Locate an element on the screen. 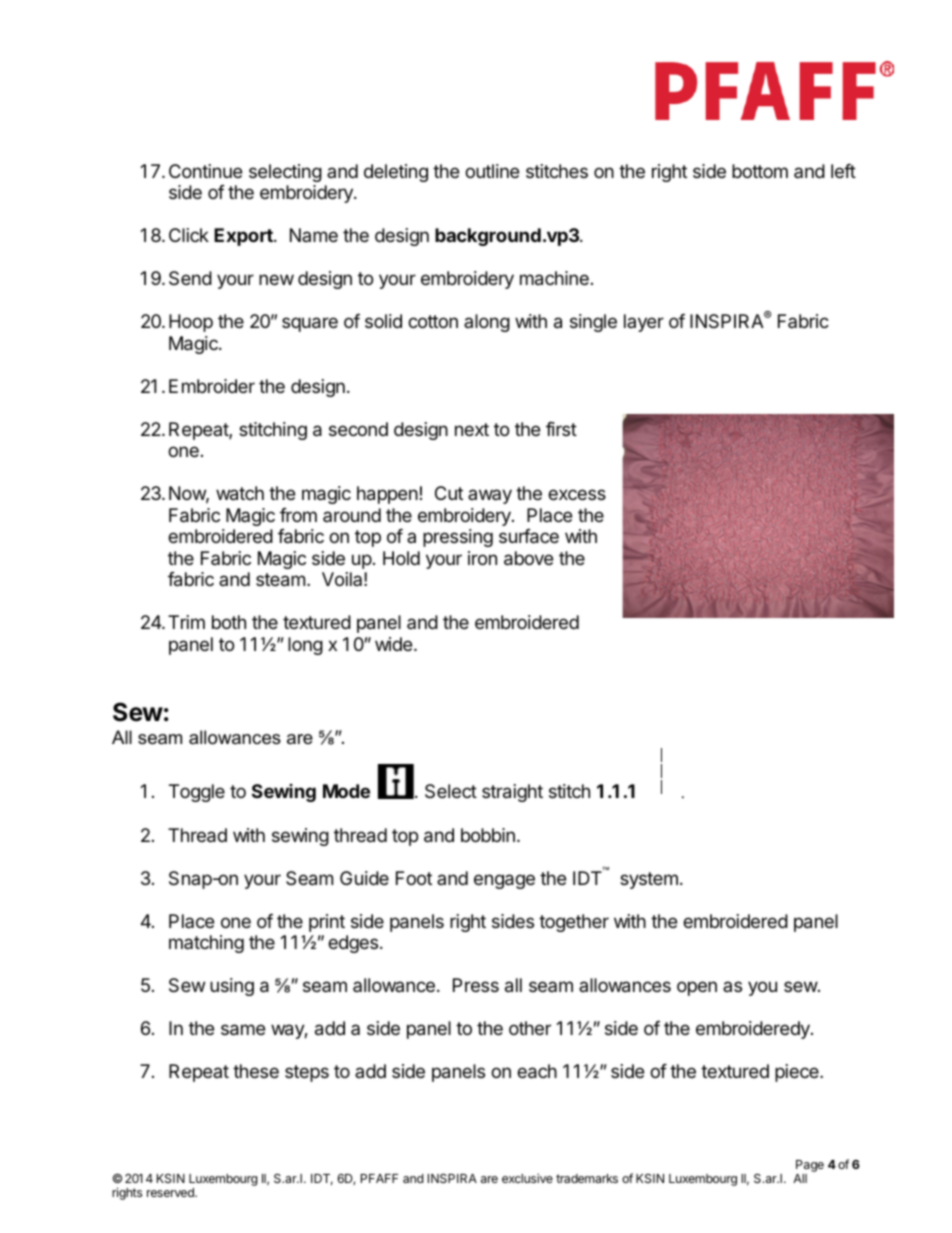 The image size is (952, 1233). Export is located at coordinates (244, 237).
